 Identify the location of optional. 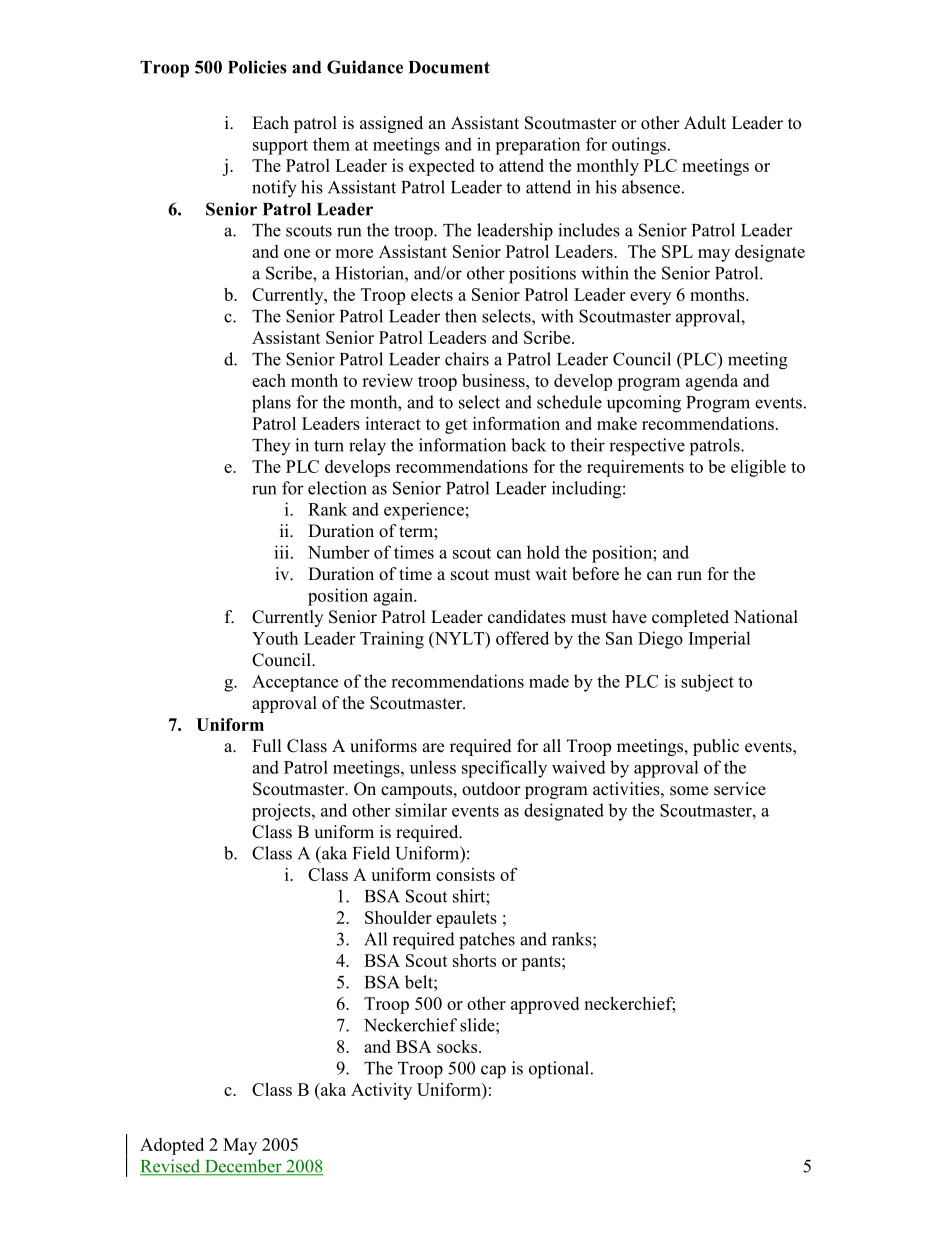
(560, 1070).
